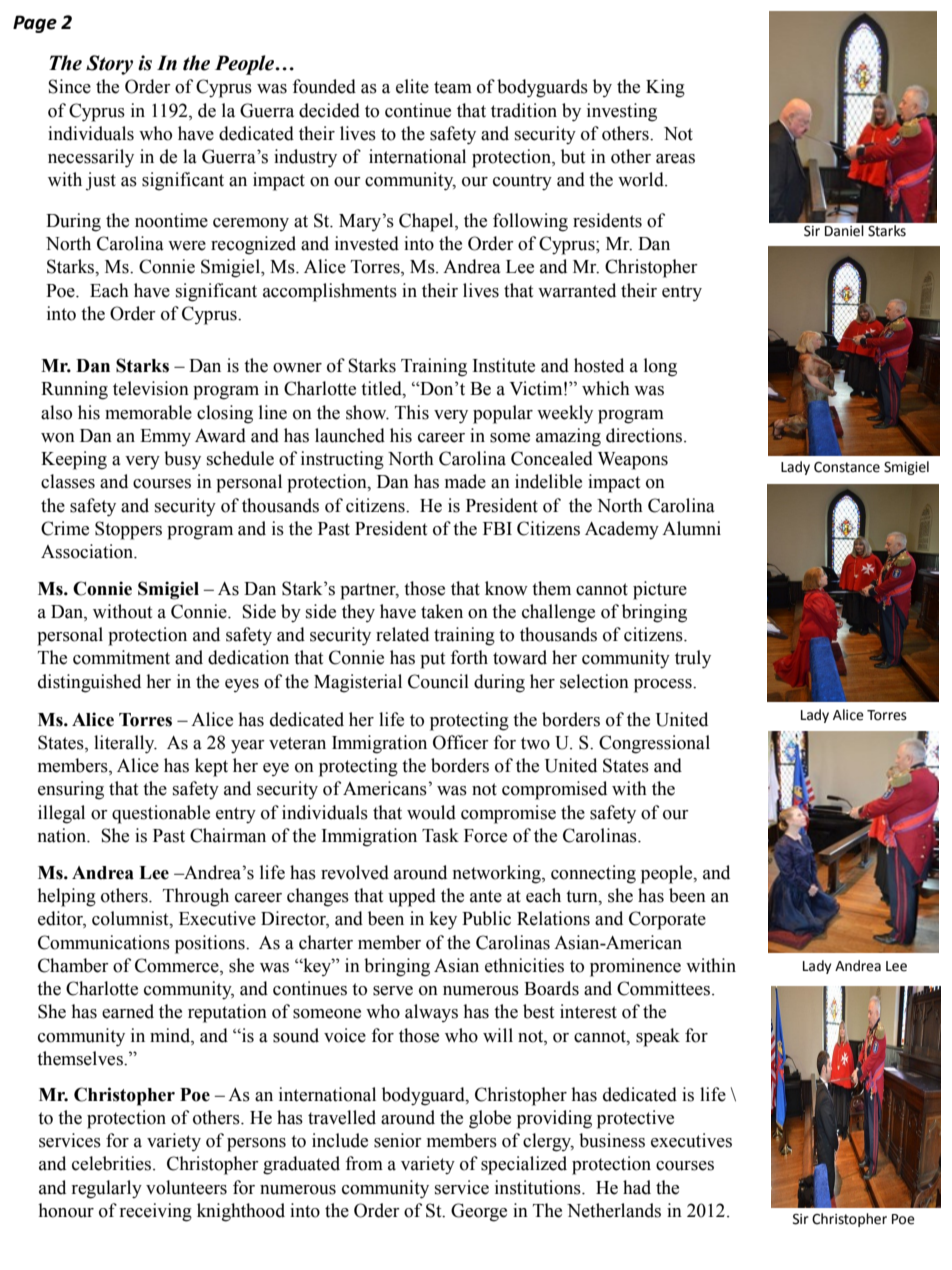 This document has width=952, height=1270. What do you see at coordinates (622, 112) in the document?
I see `investing` at bounding box center [622, 112].
